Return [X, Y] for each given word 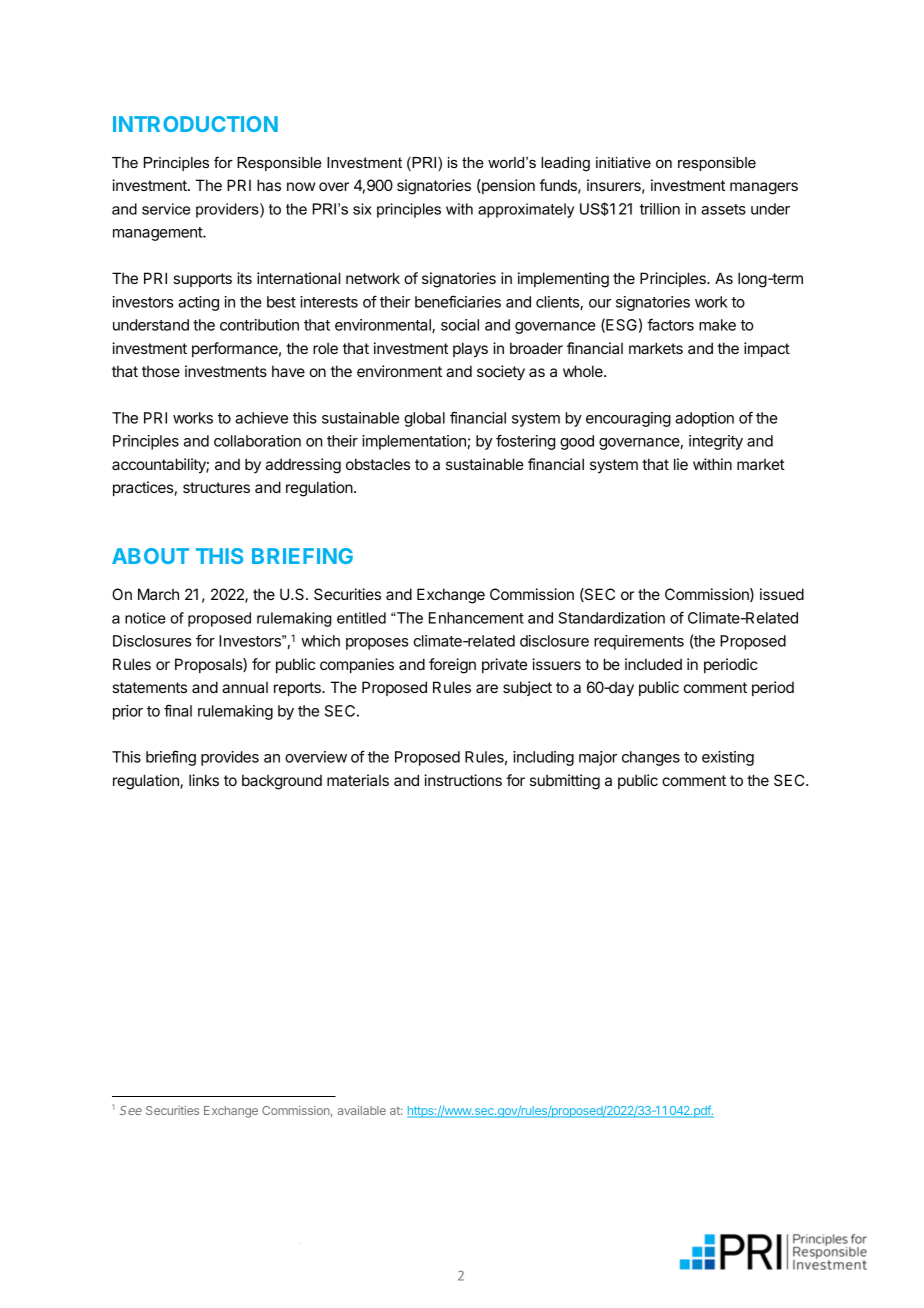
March [158, 594]
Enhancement [476, 618]
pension [507, 186]
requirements [639, 642]
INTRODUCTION [195, 124]
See [131, 1110]
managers [764, 188]
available [362, 1110]
